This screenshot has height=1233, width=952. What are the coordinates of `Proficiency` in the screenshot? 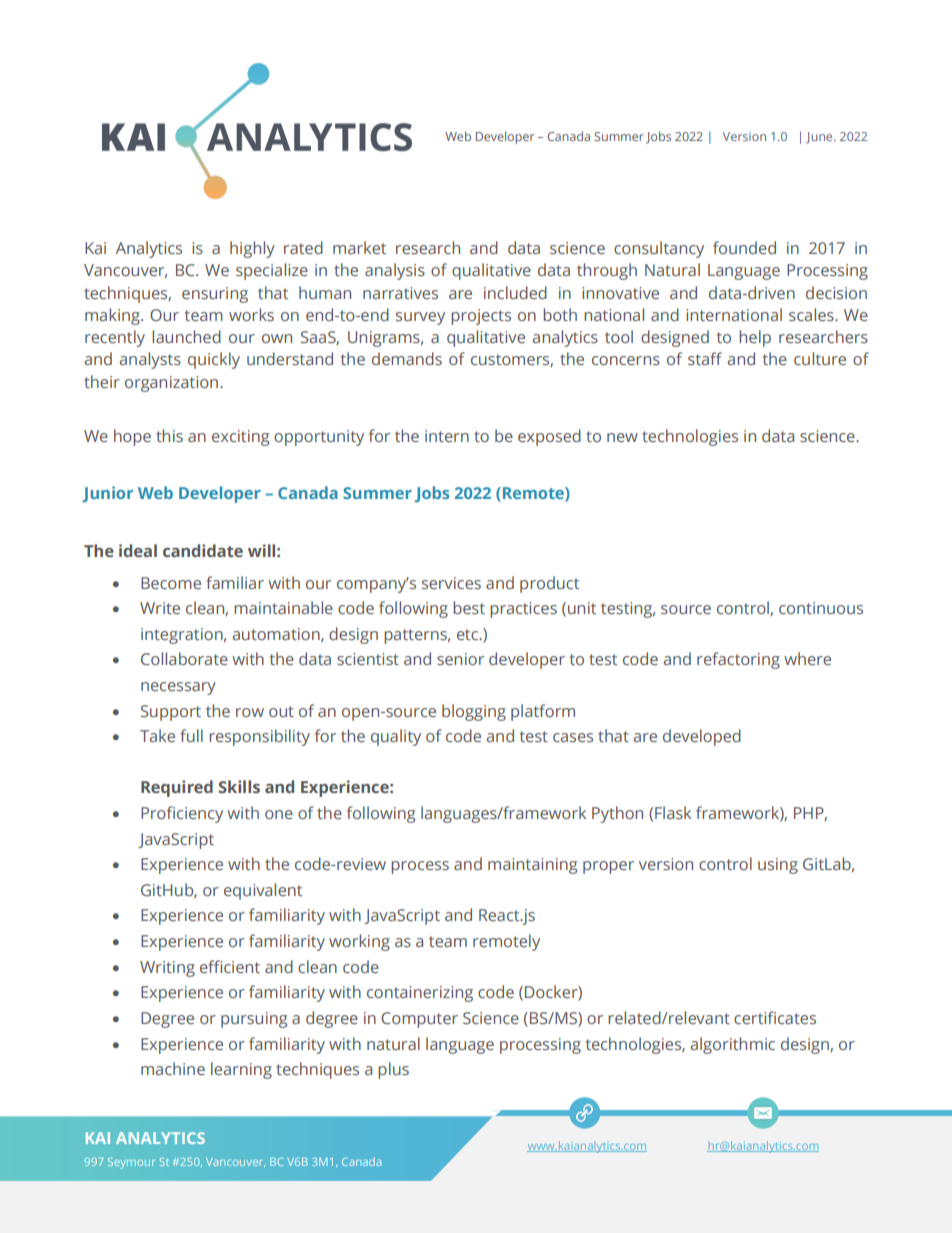 It's located at (182, 814).
